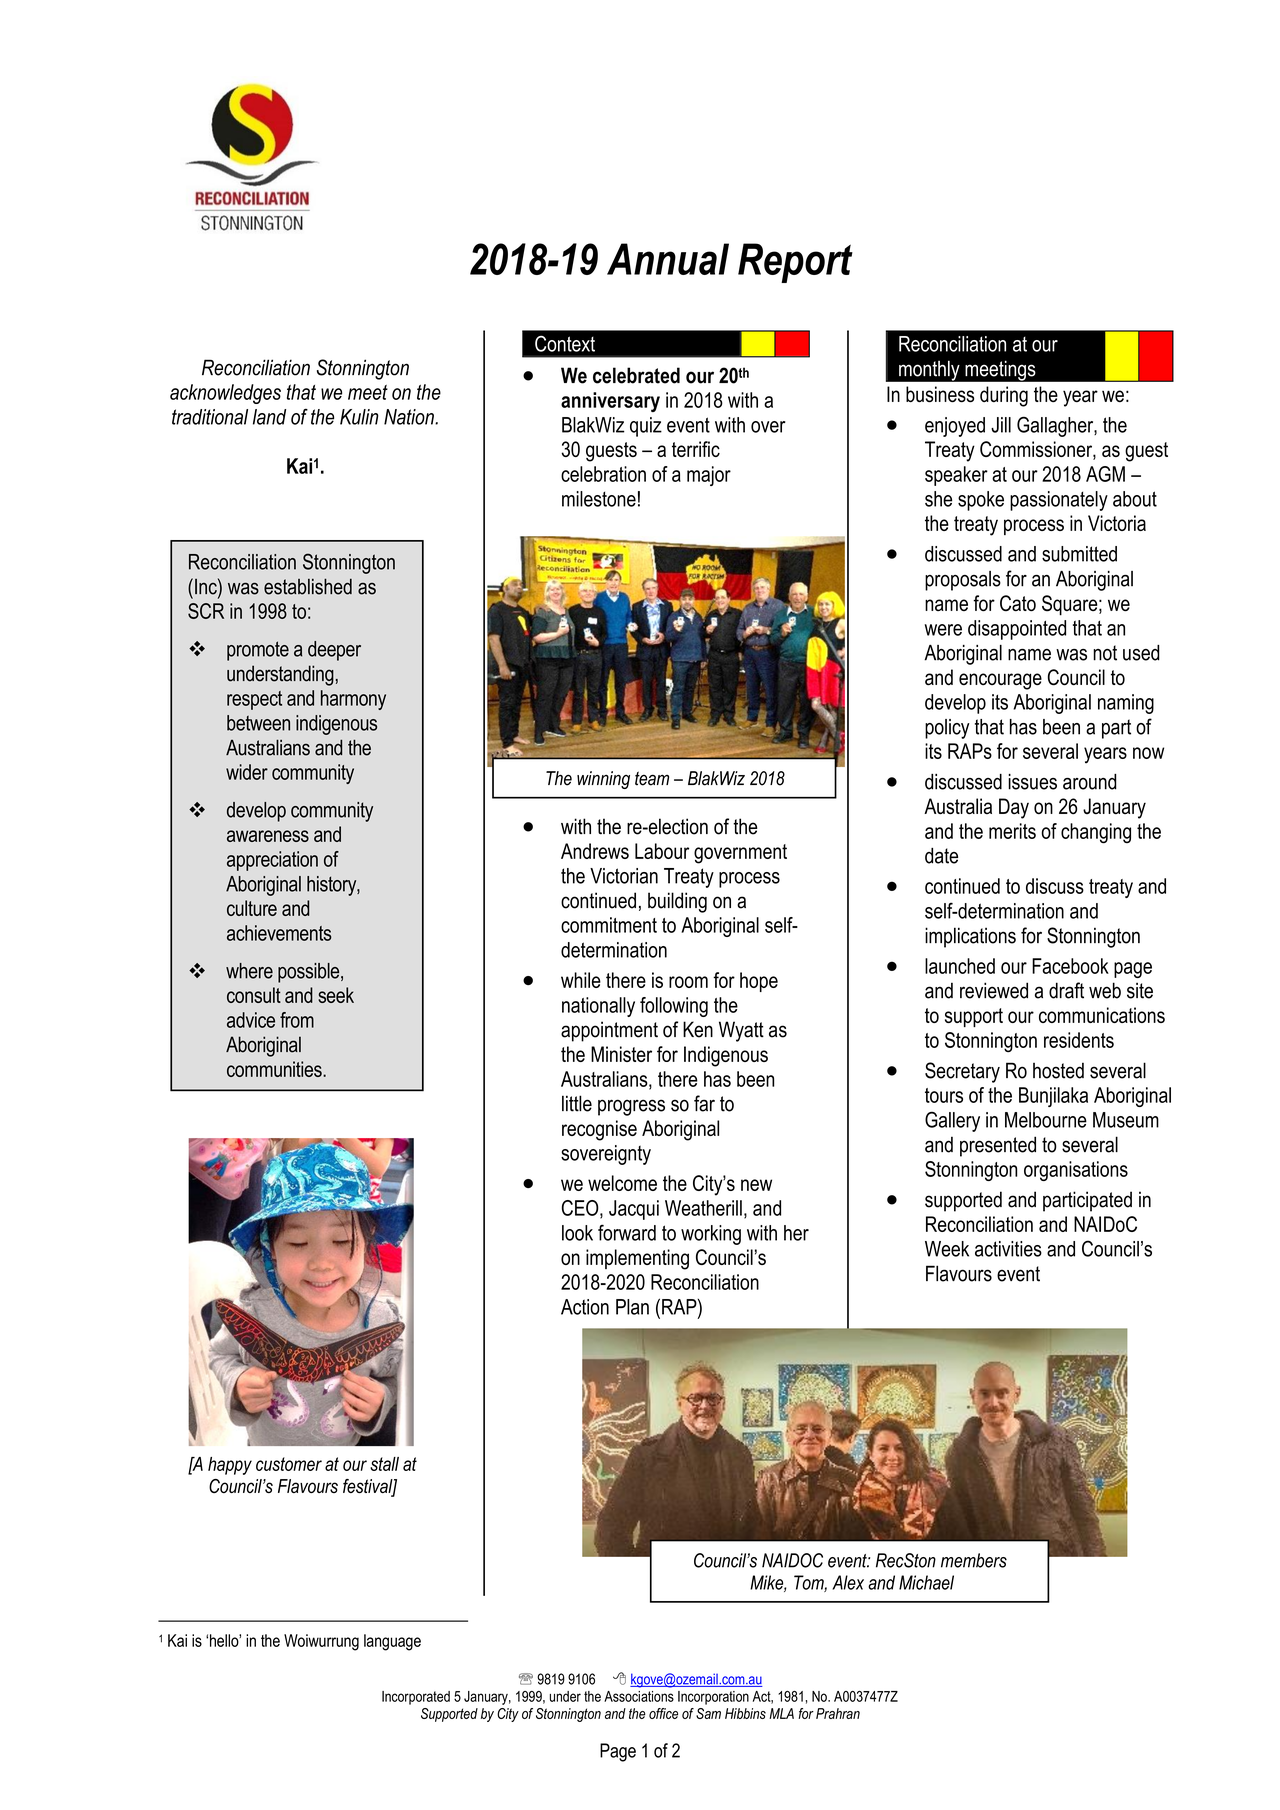  Describe the element at coordinates (334, 651) in the page. I see `deeper` at that location.
